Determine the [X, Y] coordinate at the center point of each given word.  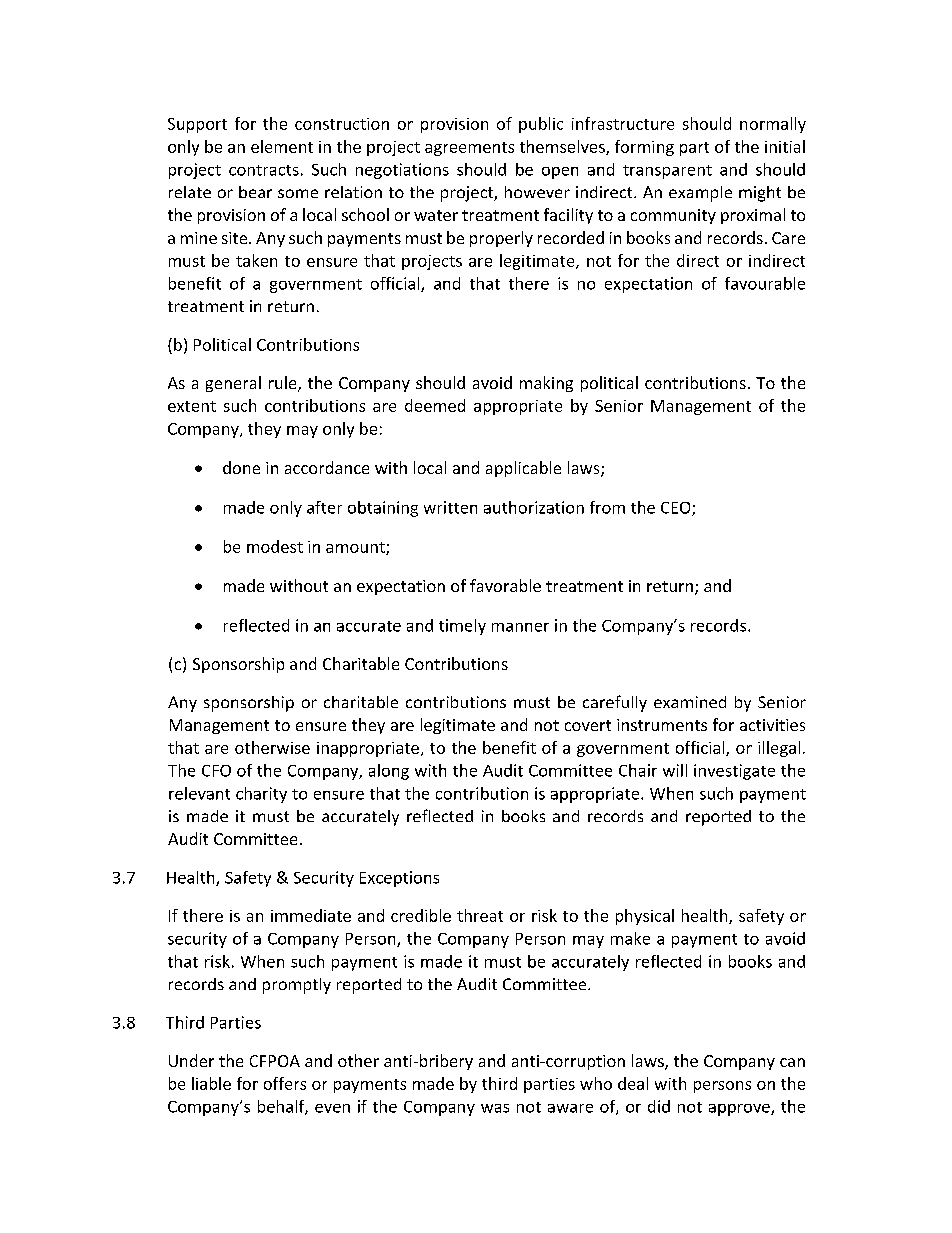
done [241, 467]
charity [261, 795]
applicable [523, 469]
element [282, 146]
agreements [469, 149]
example [700, 194]
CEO [677, 509]
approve [740, 1110]
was [495, 1108]
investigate [734, 772]
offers [285, 1083]
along [389, 772]
